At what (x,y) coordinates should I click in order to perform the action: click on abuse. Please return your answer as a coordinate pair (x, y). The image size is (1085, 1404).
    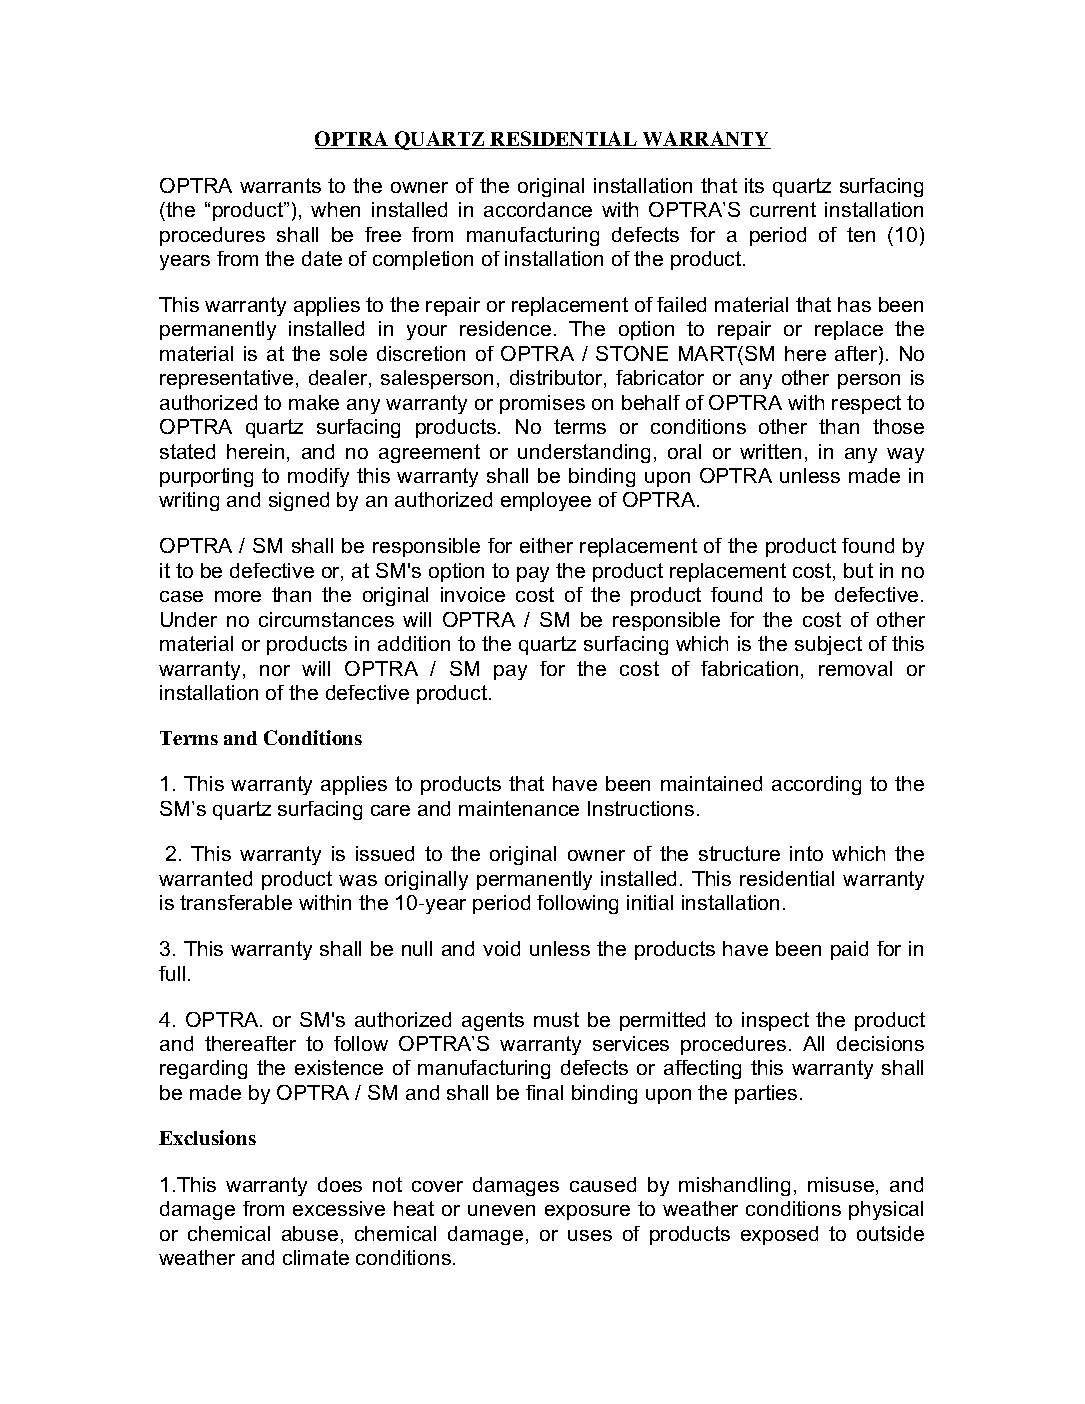
    Looking at the image, I should click on (310, 1233).
